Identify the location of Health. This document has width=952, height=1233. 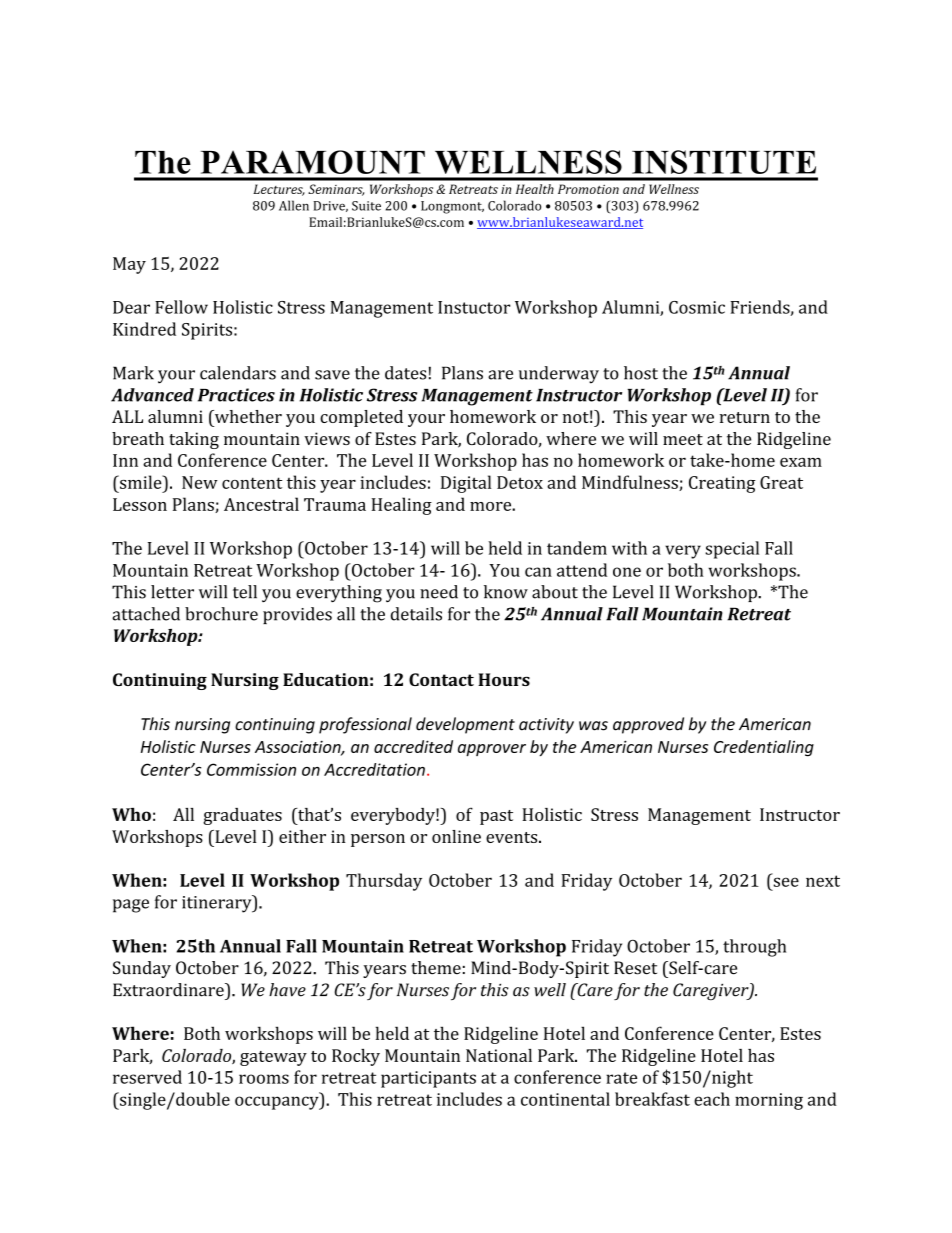
(535, 189).
